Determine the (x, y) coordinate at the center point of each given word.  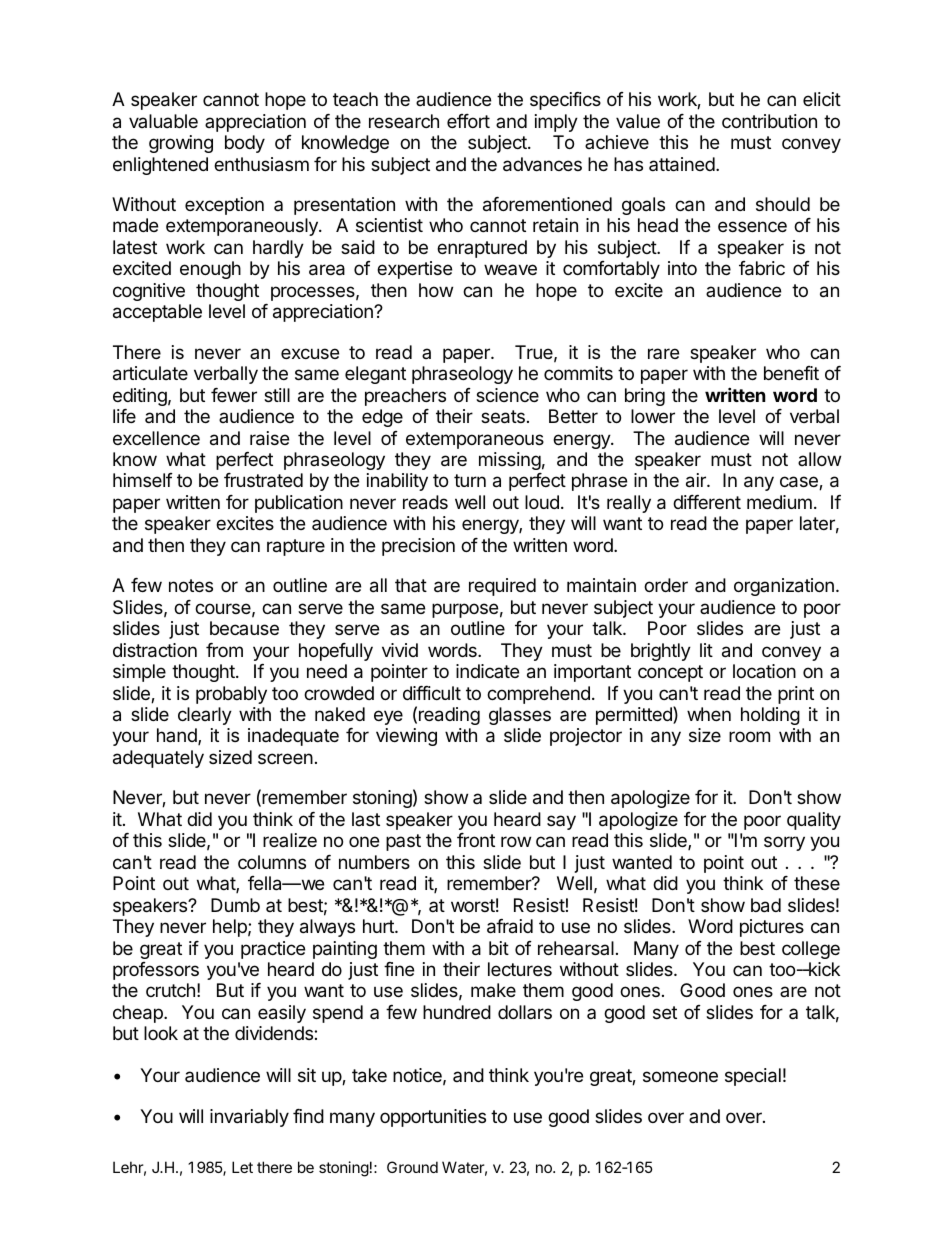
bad (766, 905)
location (764, 671)
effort (468, 121)
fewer (234, 395)
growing (181, 144)
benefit (791, 373)
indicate (487, 671)
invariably (249, 1118)
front (476, 840)
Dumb (235, 905)
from (224, 650)
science (507, 395)
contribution (769, 121)
